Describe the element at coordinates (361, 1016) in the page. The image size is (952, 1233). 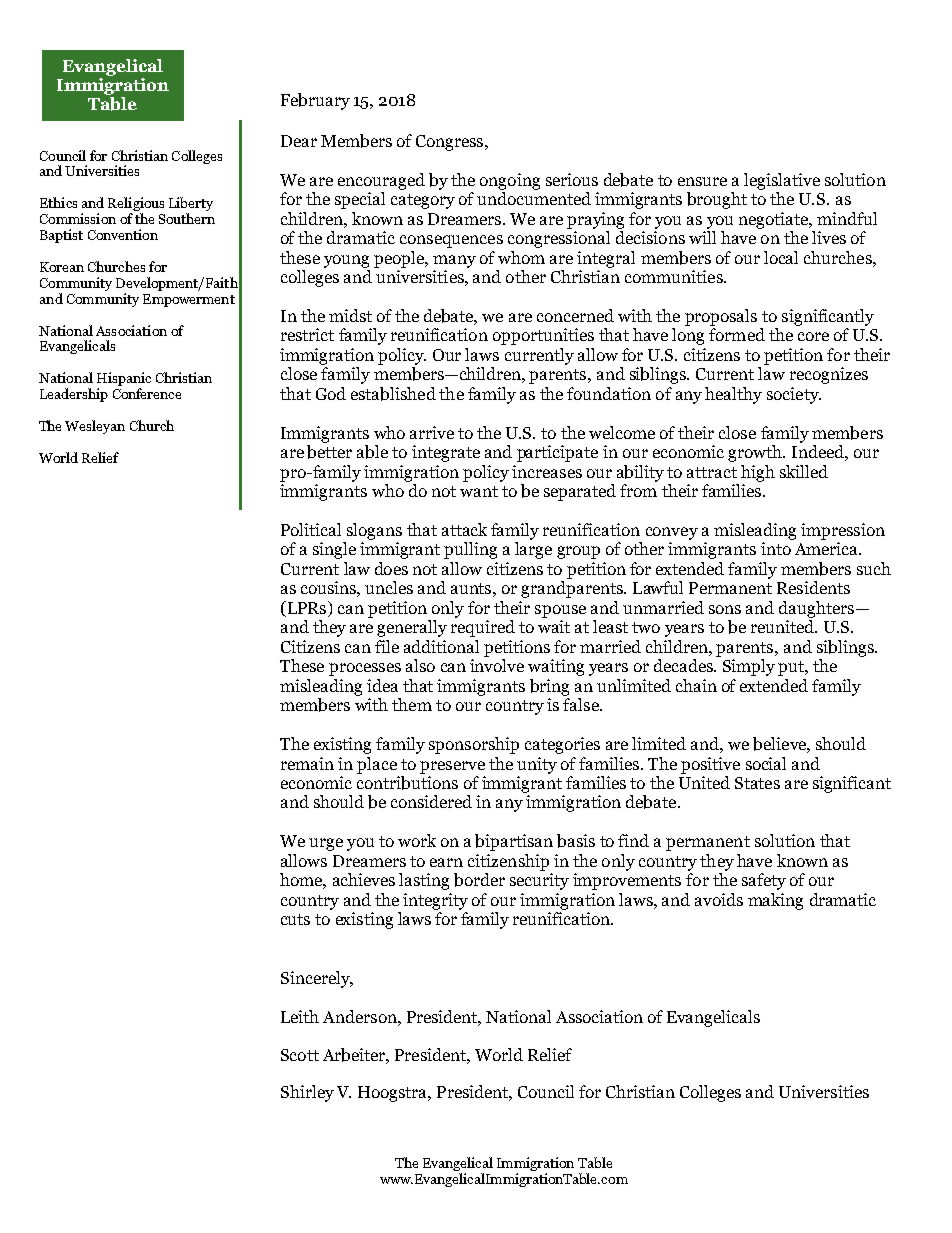
I see `Anderson` at that location.
